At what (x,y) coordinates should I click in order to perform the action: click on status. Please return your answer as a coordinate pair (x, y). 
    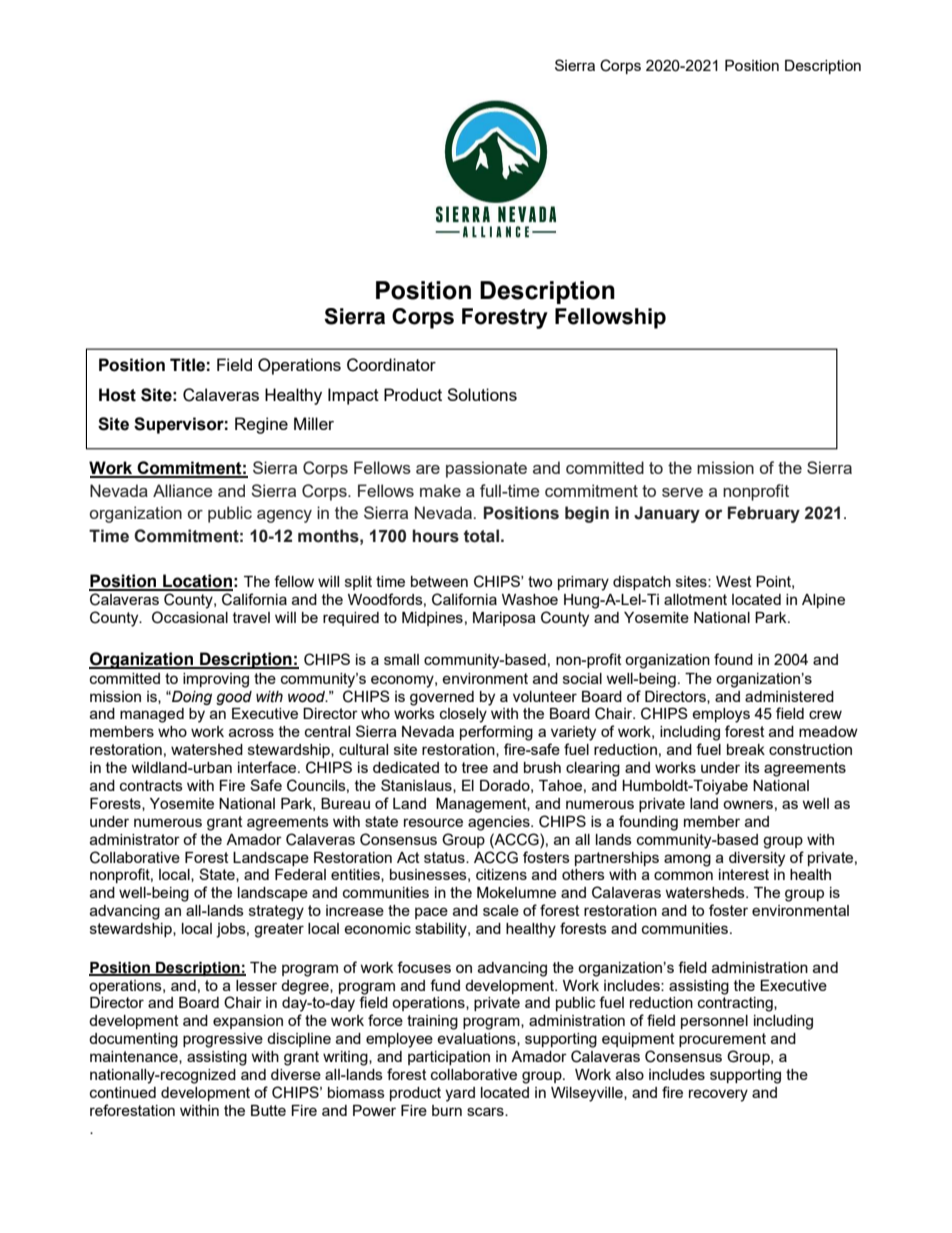
    Looking at the image, I should click on (445, 857).
